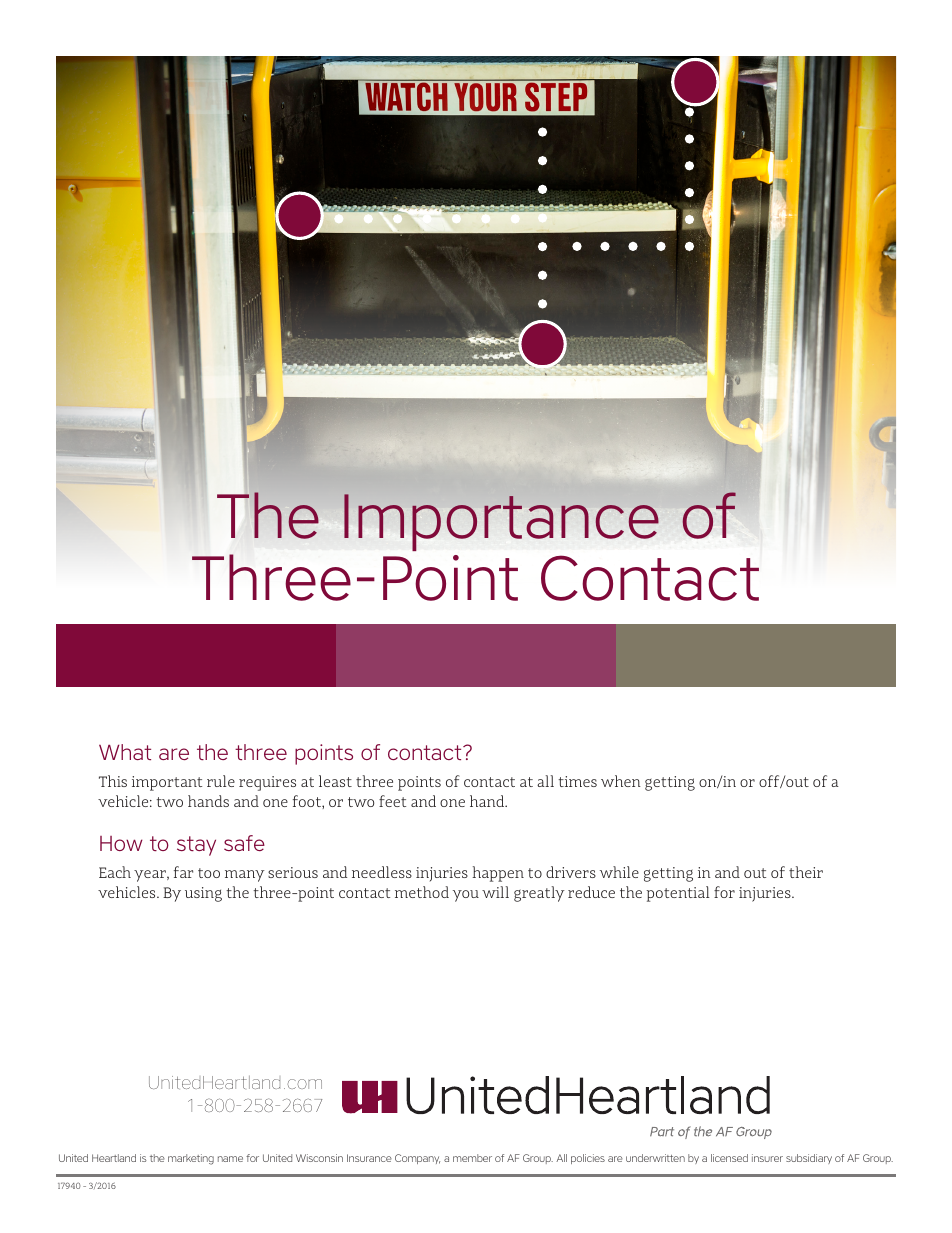 The height and width of the page is (1233, 952). I want to click on marketing, so click(191, 1159).
